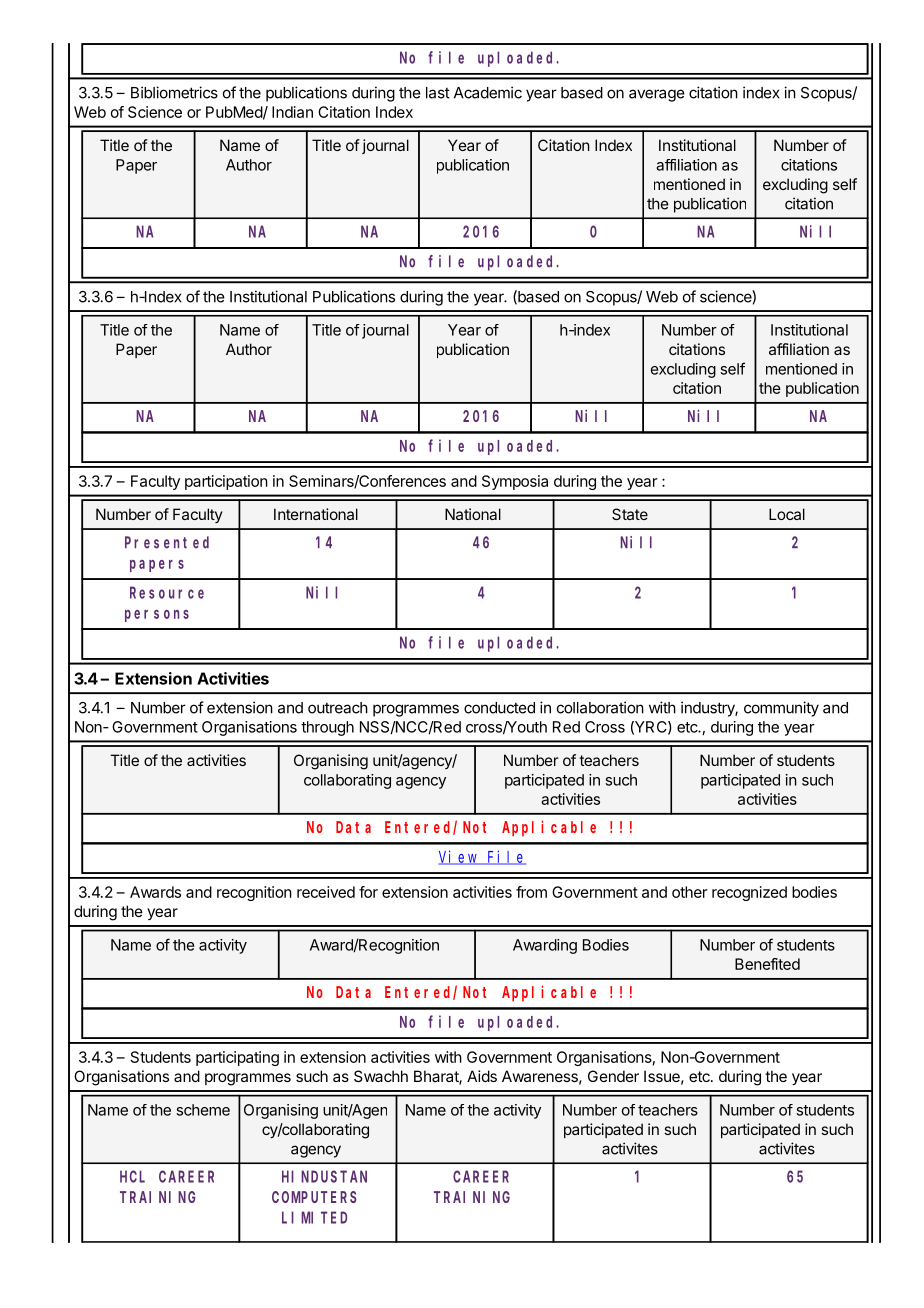  What do you see at coordinates (600, 707) in the screenshot?
I see `collaboration` at bounding box center [600, 707].
